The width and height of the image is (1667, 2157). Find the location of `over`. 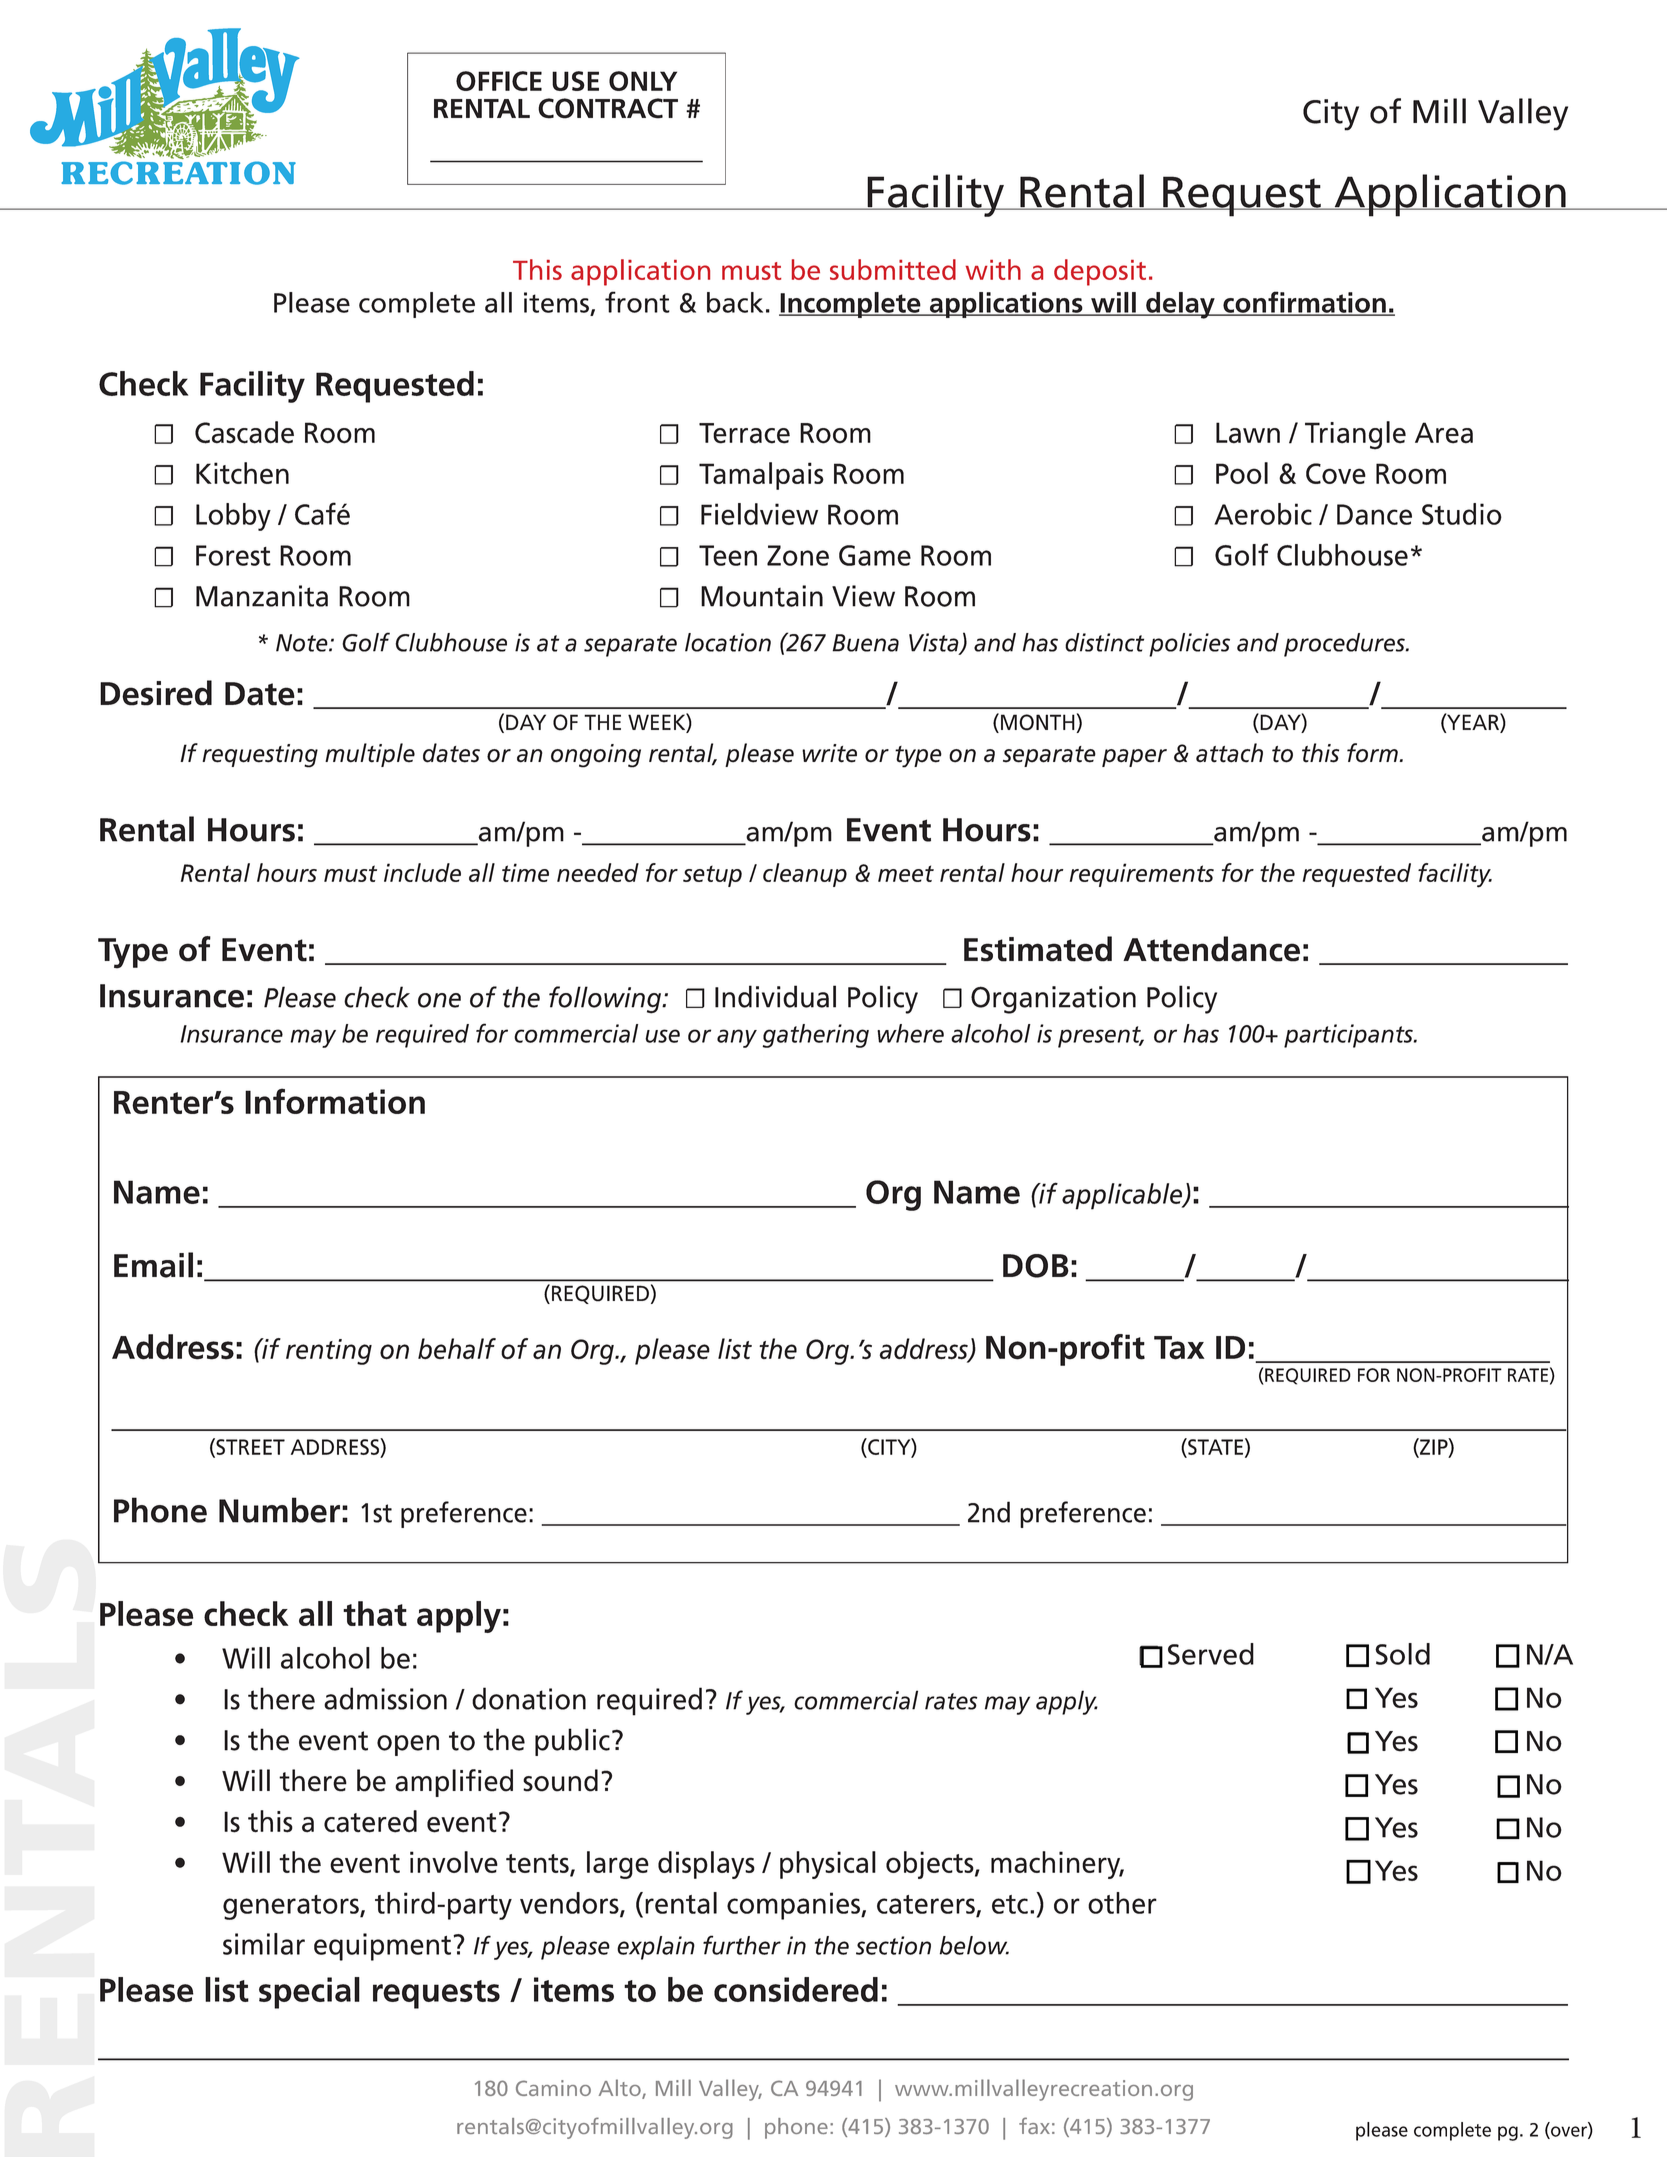

over is located at coordinates (1569, 2132).
